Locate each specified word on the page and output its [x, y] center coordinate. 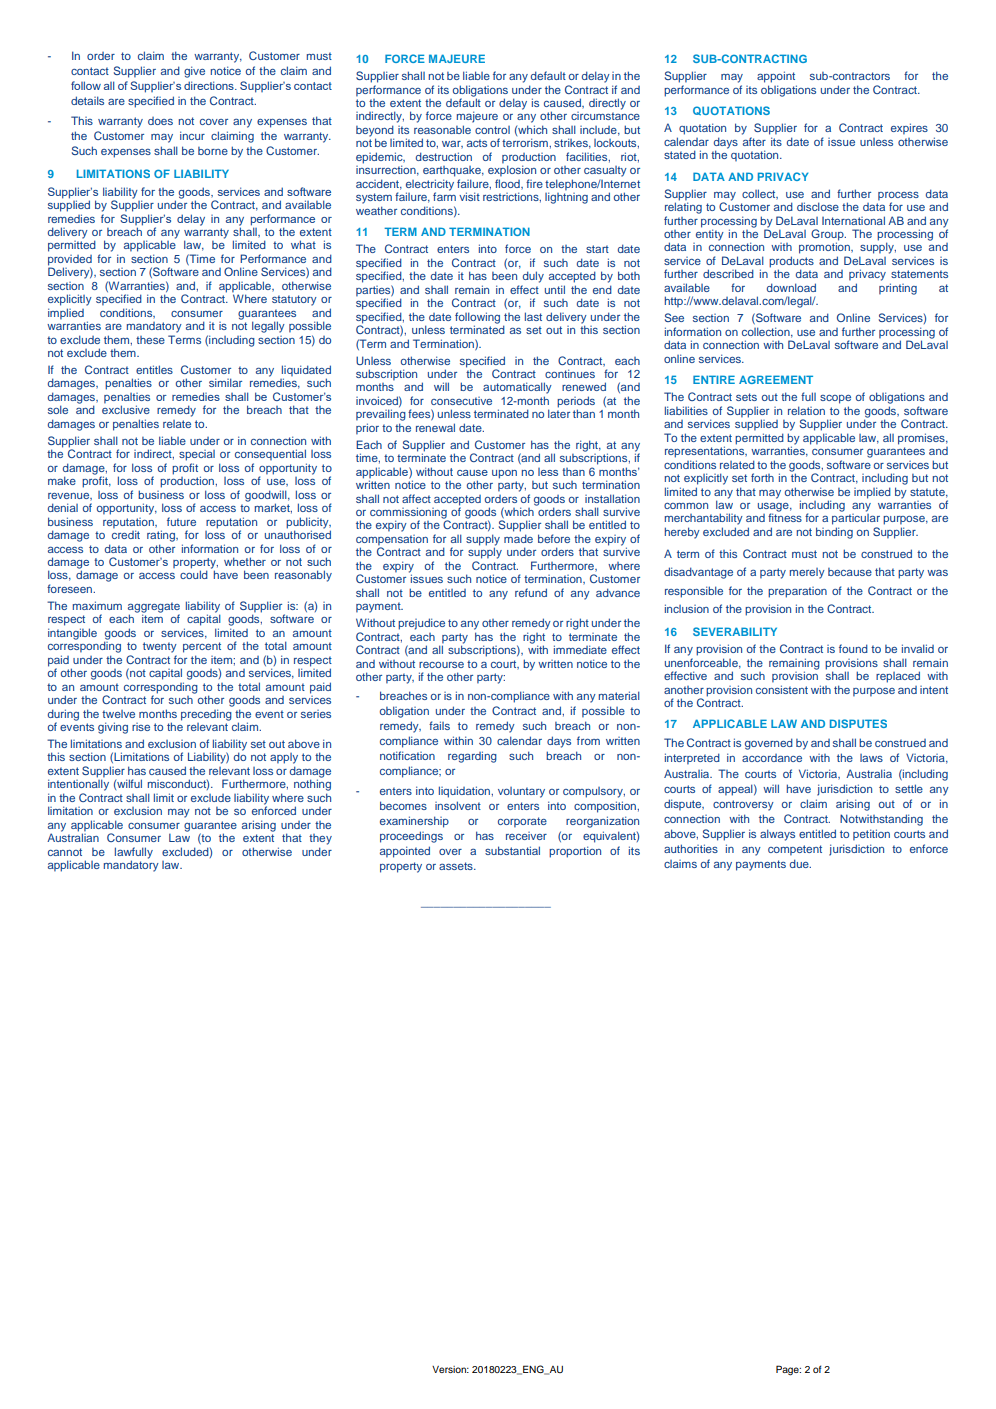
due [800, 863]
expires [909, 129]
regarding [472, 757]
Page [788, 1370]
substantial [512, 850]
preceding [206, 715]
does [160, 121]
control [492, 130]
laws [871, 758]
